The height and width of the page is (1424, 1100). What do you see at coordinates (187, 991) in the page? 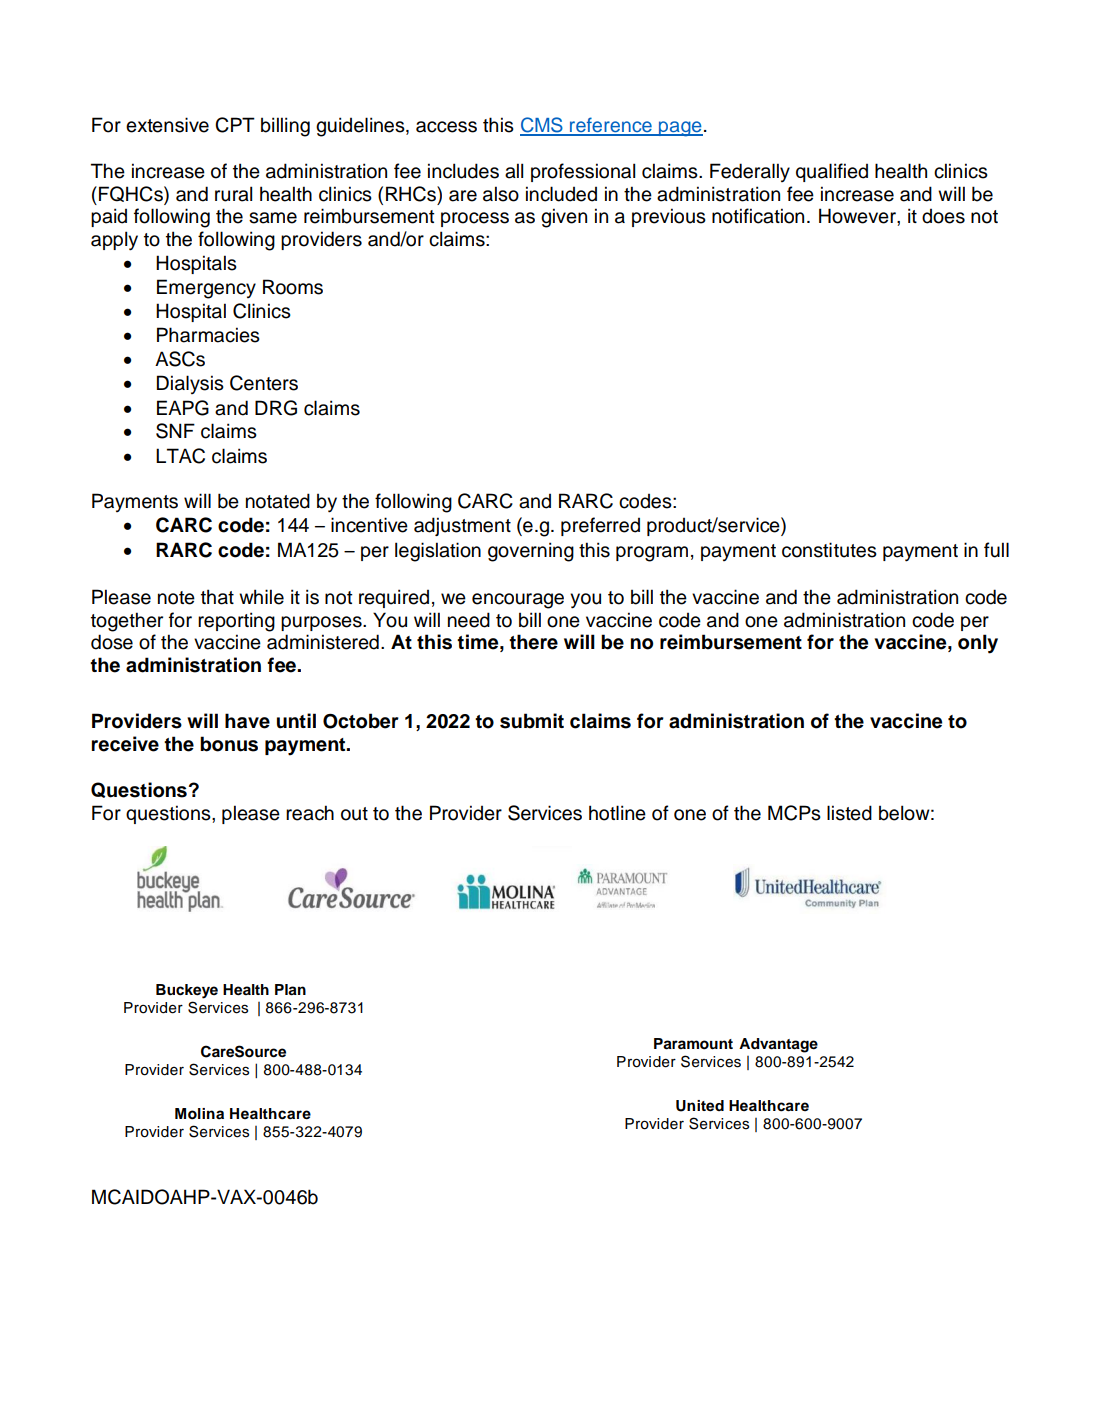
I see `Buckeye` at bounding box center [187, 991].
